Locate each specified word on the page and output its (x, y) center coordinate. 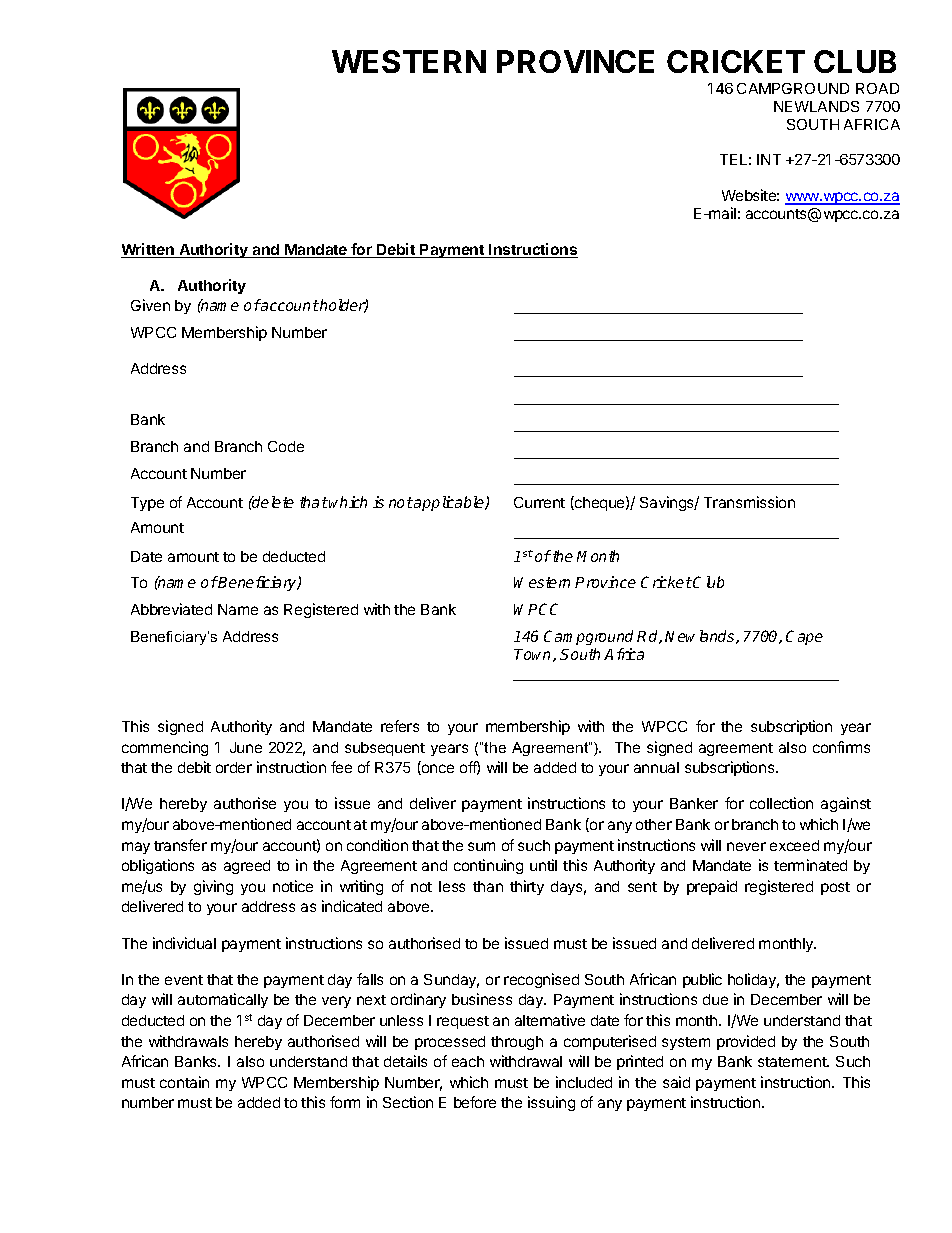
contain (184, 1082)
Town (534, 655)
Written (148, 250)
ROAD (877, 88)
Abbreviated (171, 609)
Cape (804, 637)
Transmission (749, 502)
